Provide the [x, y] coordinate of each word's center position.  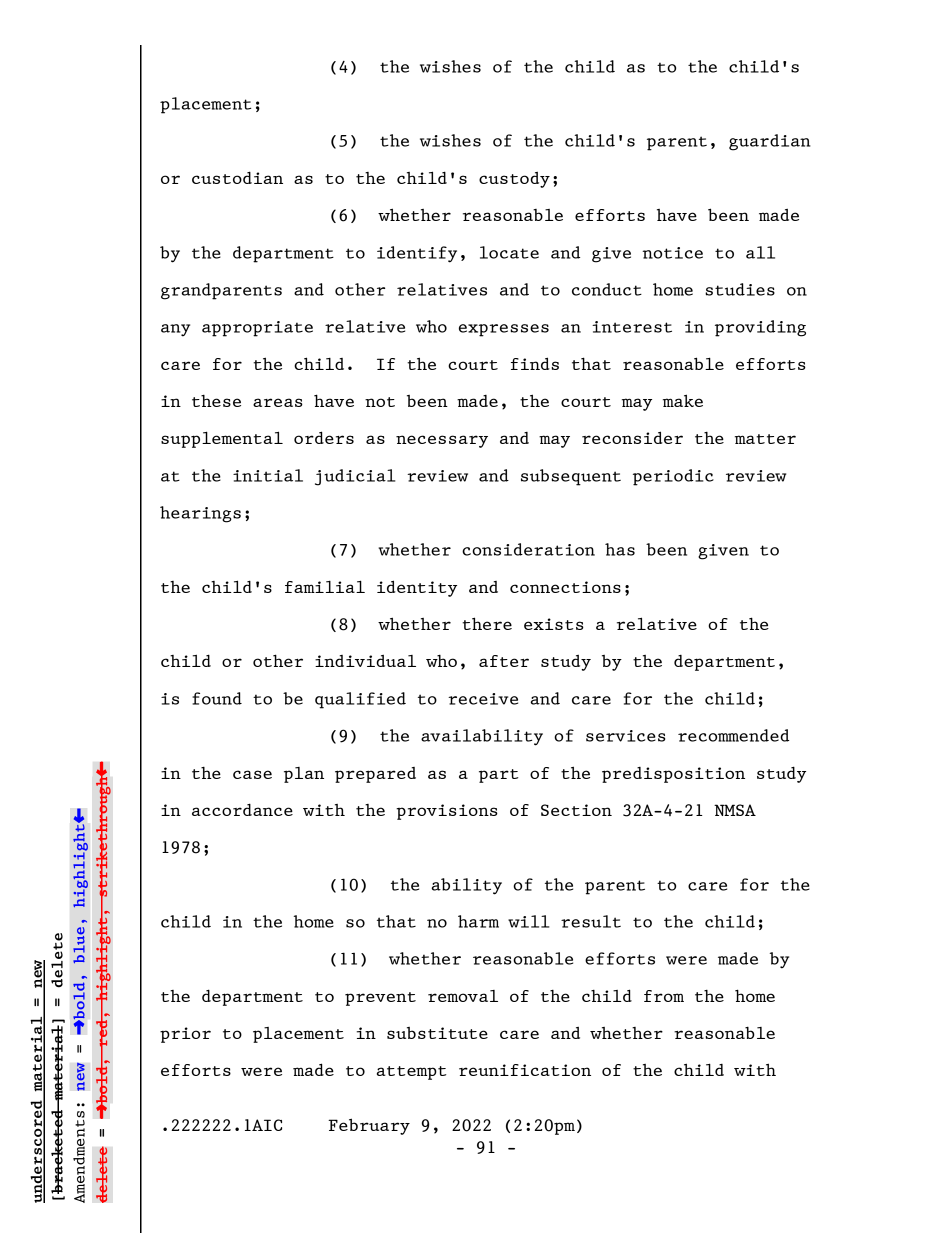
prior [185, 1035]
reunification [525, 1070]
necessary [442, 441]
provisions [447, 812]
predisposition [673, 775]
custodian [237, 177]
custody [514, 180]
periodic [673, 477]
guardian [770, 142]
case [252, 774]
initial [268, 475]
